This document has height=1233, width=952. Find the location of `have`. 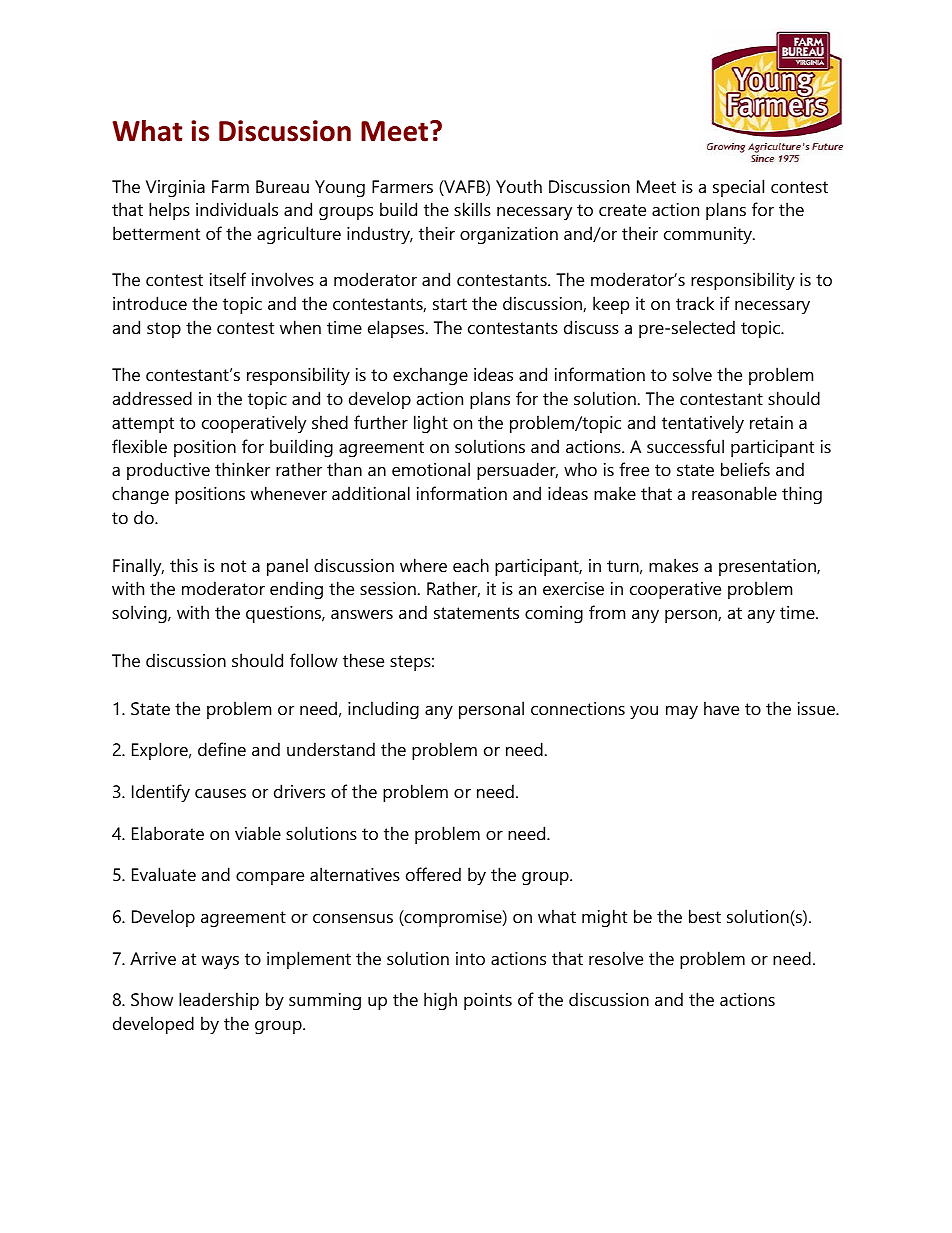

have is located at coordinates (721, 708).
